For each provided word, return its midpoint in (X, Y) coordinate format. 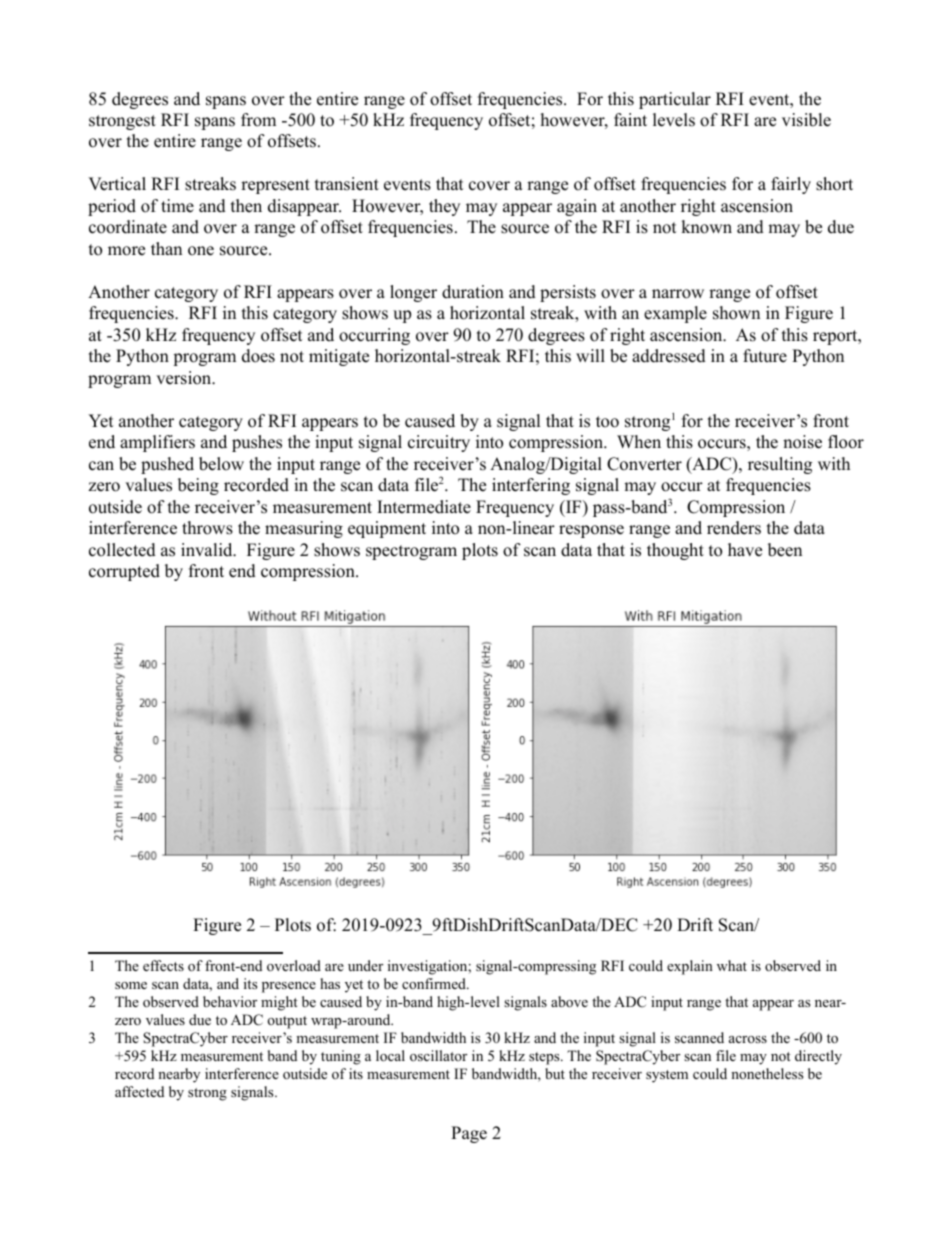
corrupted (124, 572)
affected (139, 1091)
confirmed (435, 983)
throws (207, 528)
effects (163, 965)
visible (806, 120)
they (444, 207)
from (258, 120)
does (258, 356)
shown (736, 313)
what (732, 965)
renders (734, 528)
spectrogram (411, 552)
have (745, 550)
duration (473, 292)
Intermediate (424, 507)
